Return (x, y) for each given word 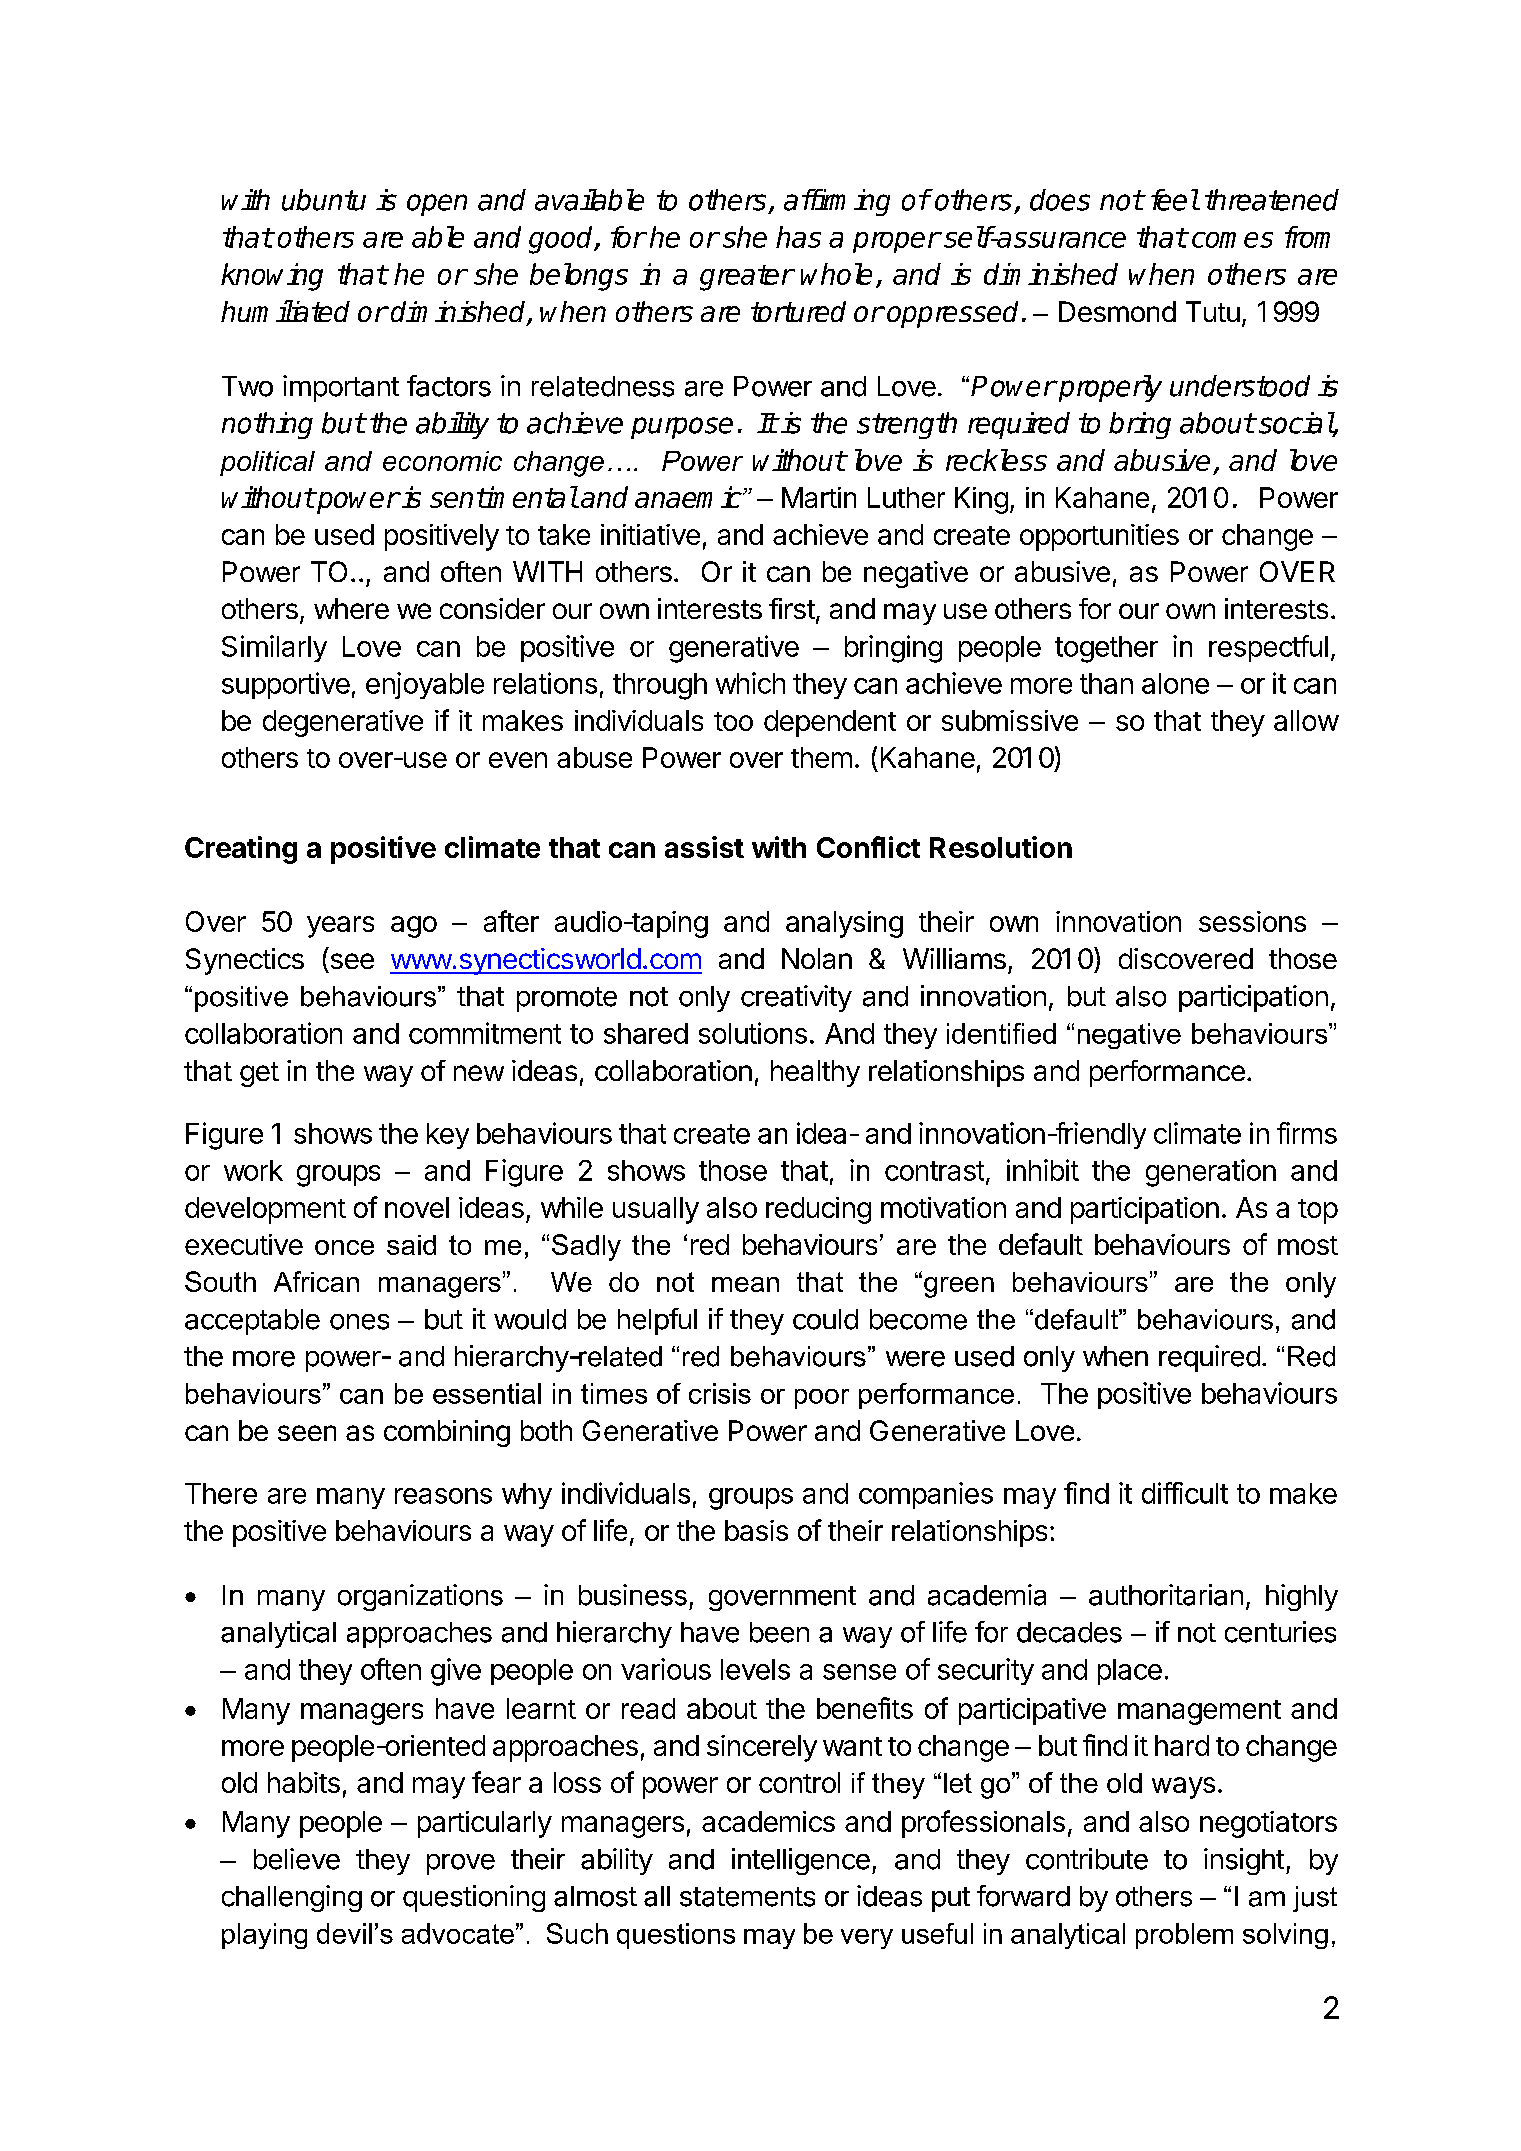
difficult (1185, 1493)
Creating (241, 850)
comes (1232, 240)
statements (747, 1897)
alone (1175, 683)
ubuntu (324, 200)
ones (359, 1322)
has (798, 237)
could (825, 1319)
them (821, 757)
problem (1184, 1936)
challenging (292, 1898)
